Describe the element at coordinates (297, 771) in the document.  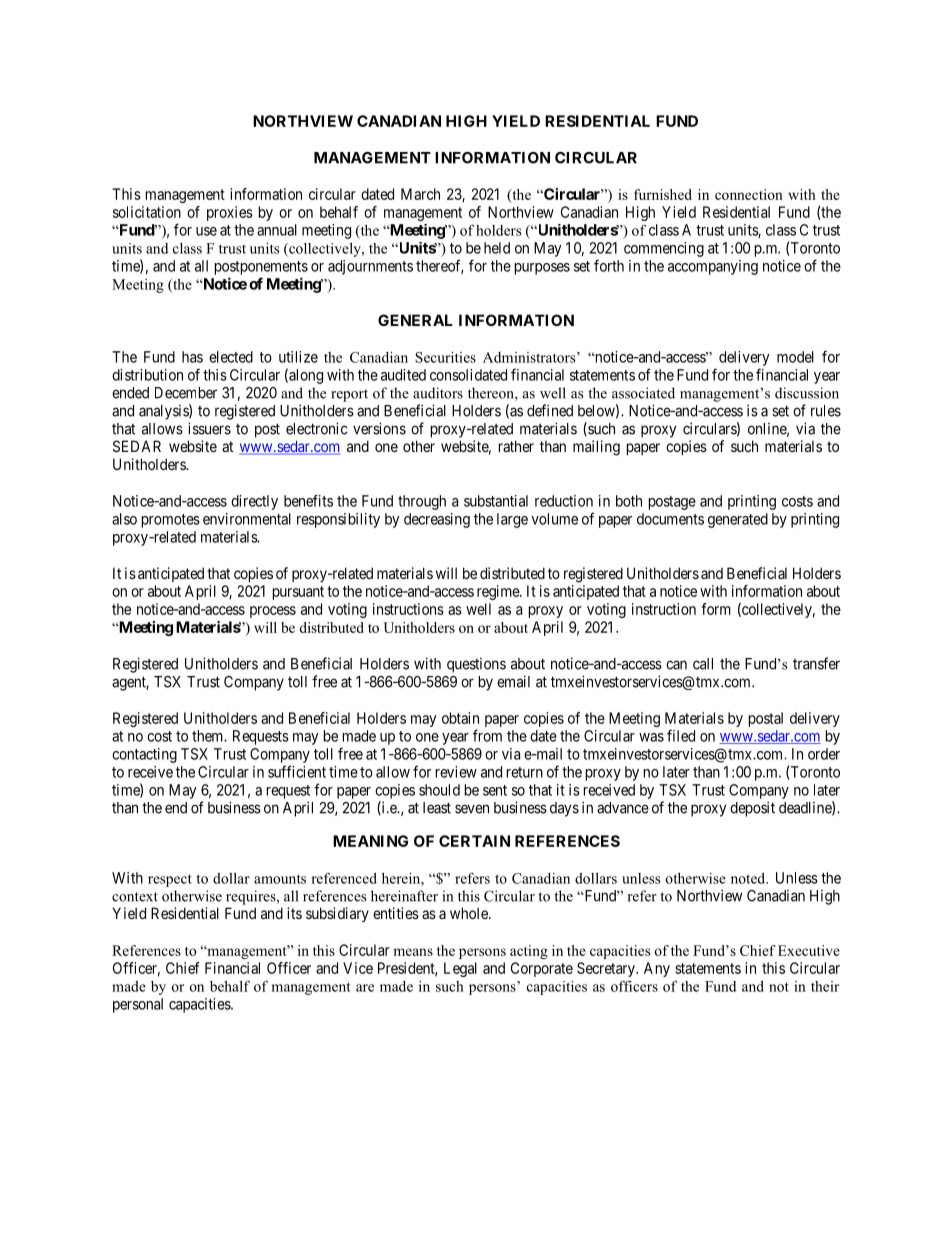
I see `sufficient` at that location.
